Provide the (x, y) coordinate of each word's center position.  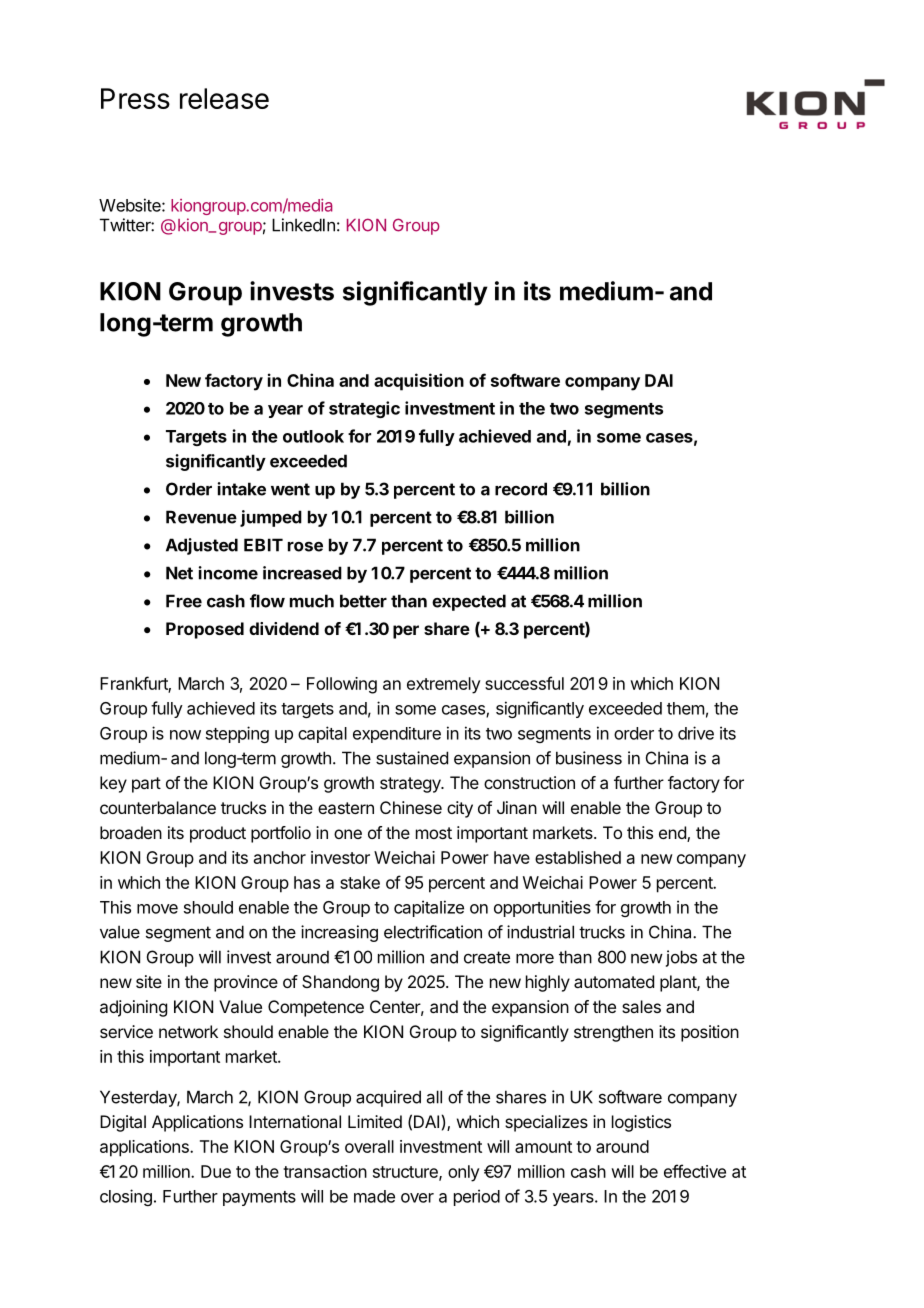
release (224, 98)
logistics (641, 1123)
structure (406, 1173)
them (685, 708)
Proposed (205, 630)
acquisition (419, 382)
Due (216, 1171)
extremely (444, 685)
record (521, 489)
